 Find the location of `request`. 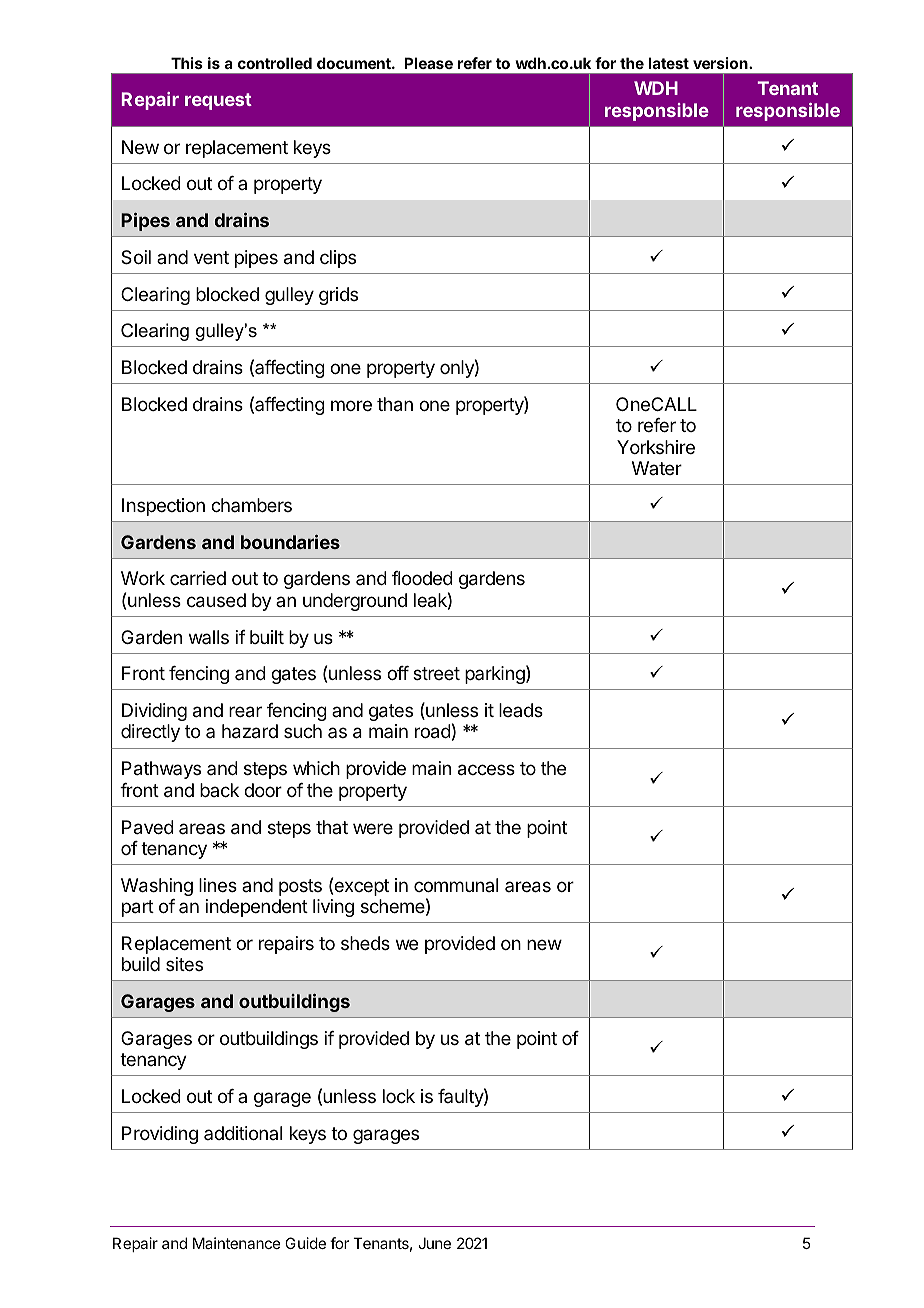

request is located at coordinates (218, 101).
